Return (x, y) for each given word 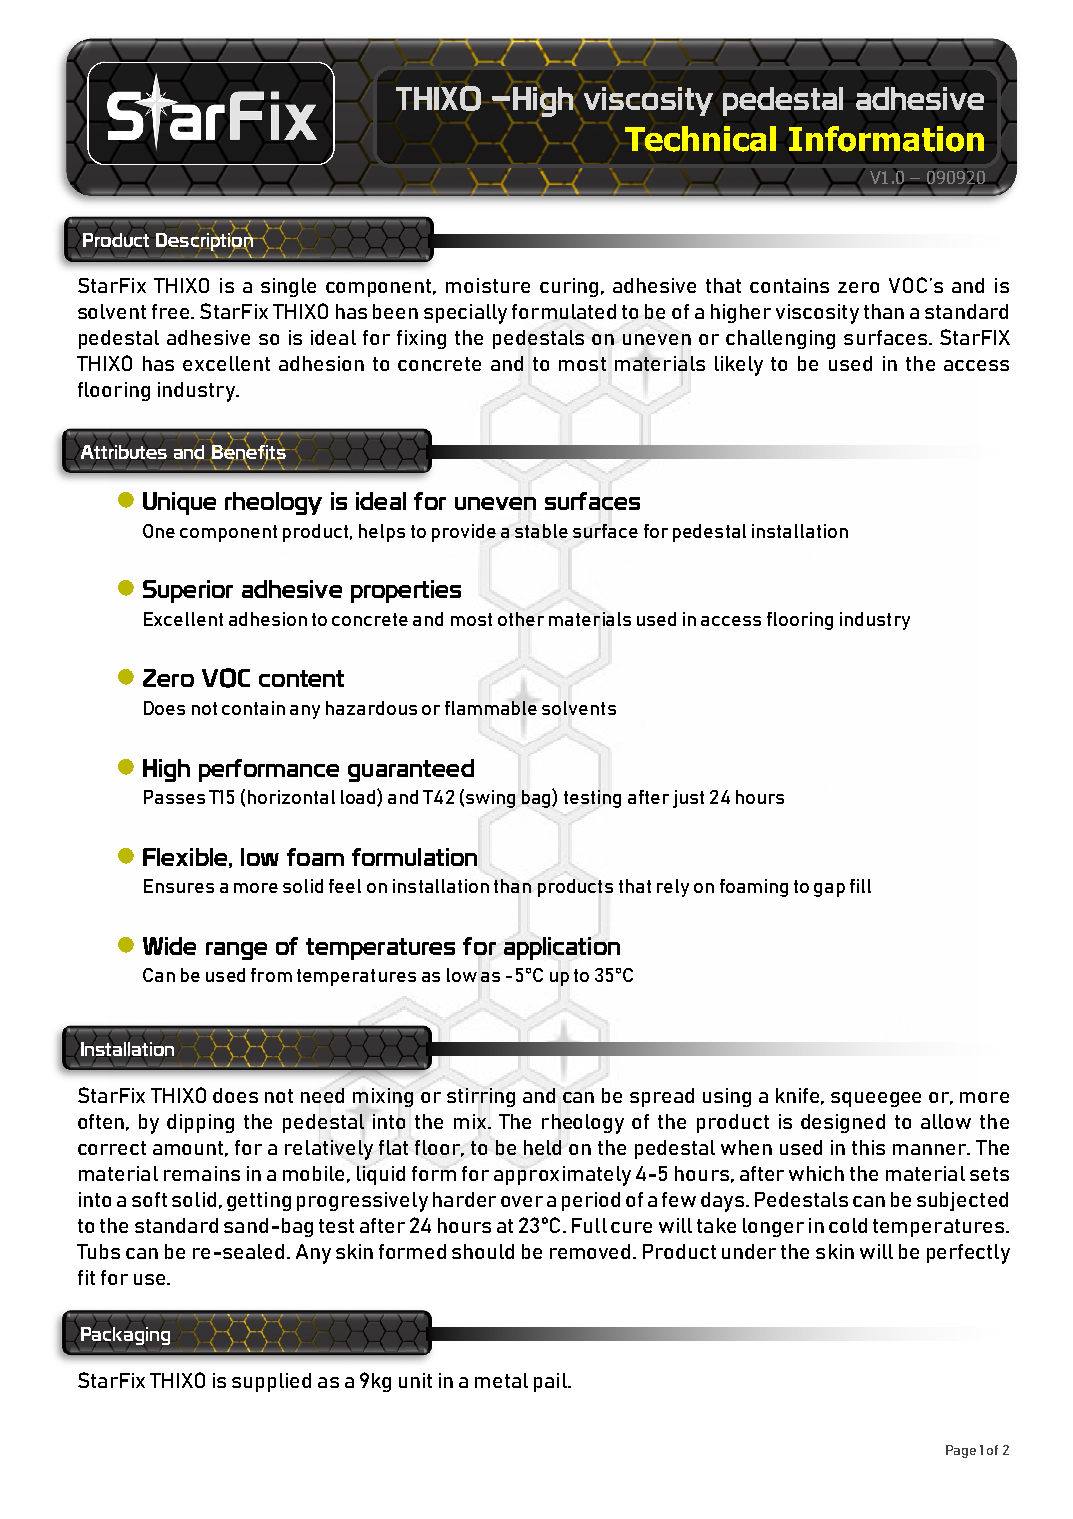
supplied (271, 1382)
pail (551, 1382)
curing (569, 287)
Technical (700, 139)
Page (961, 1451)
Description (205, 241)
